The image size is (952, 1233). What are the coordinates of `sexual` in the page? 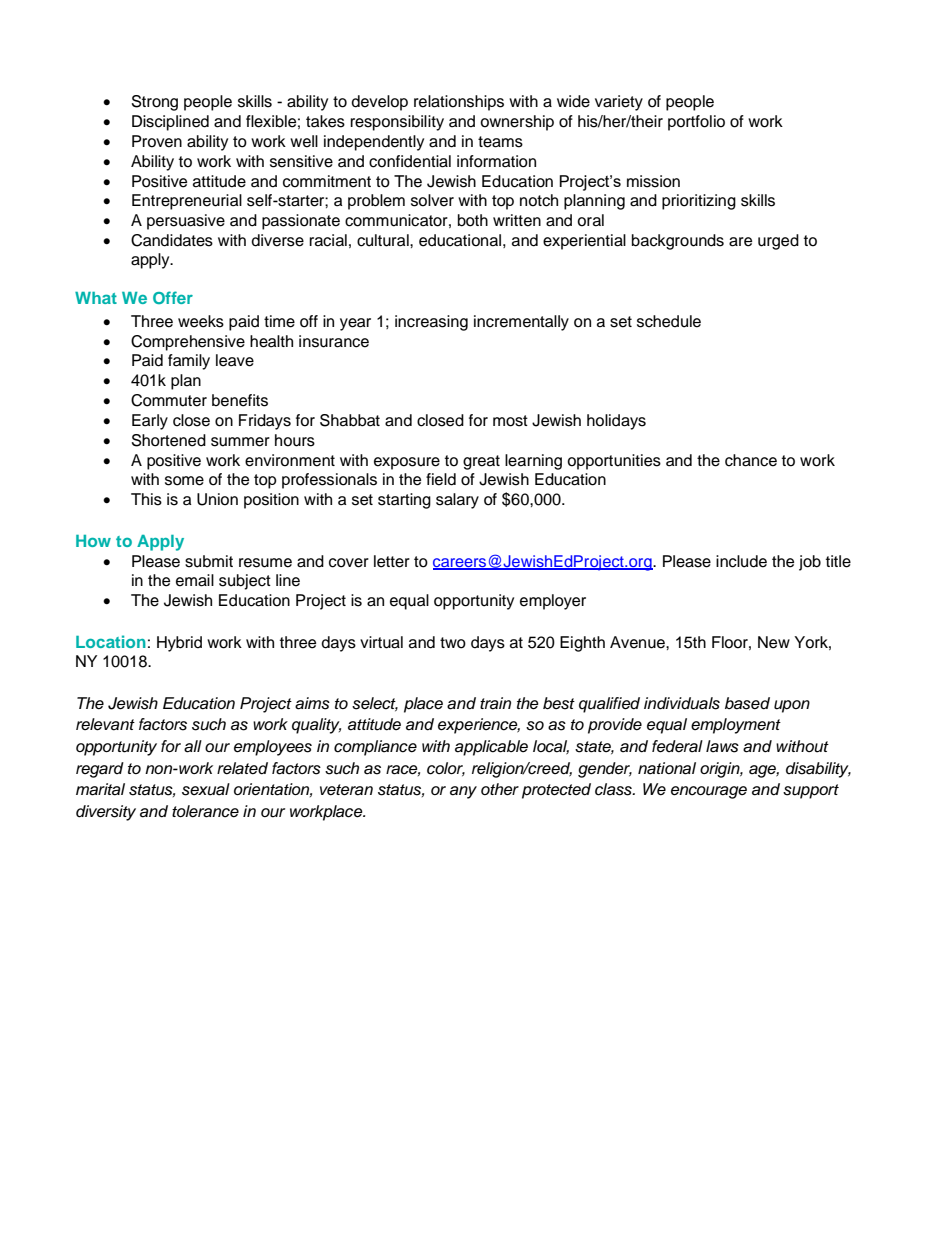 It's located at (206, 789).
